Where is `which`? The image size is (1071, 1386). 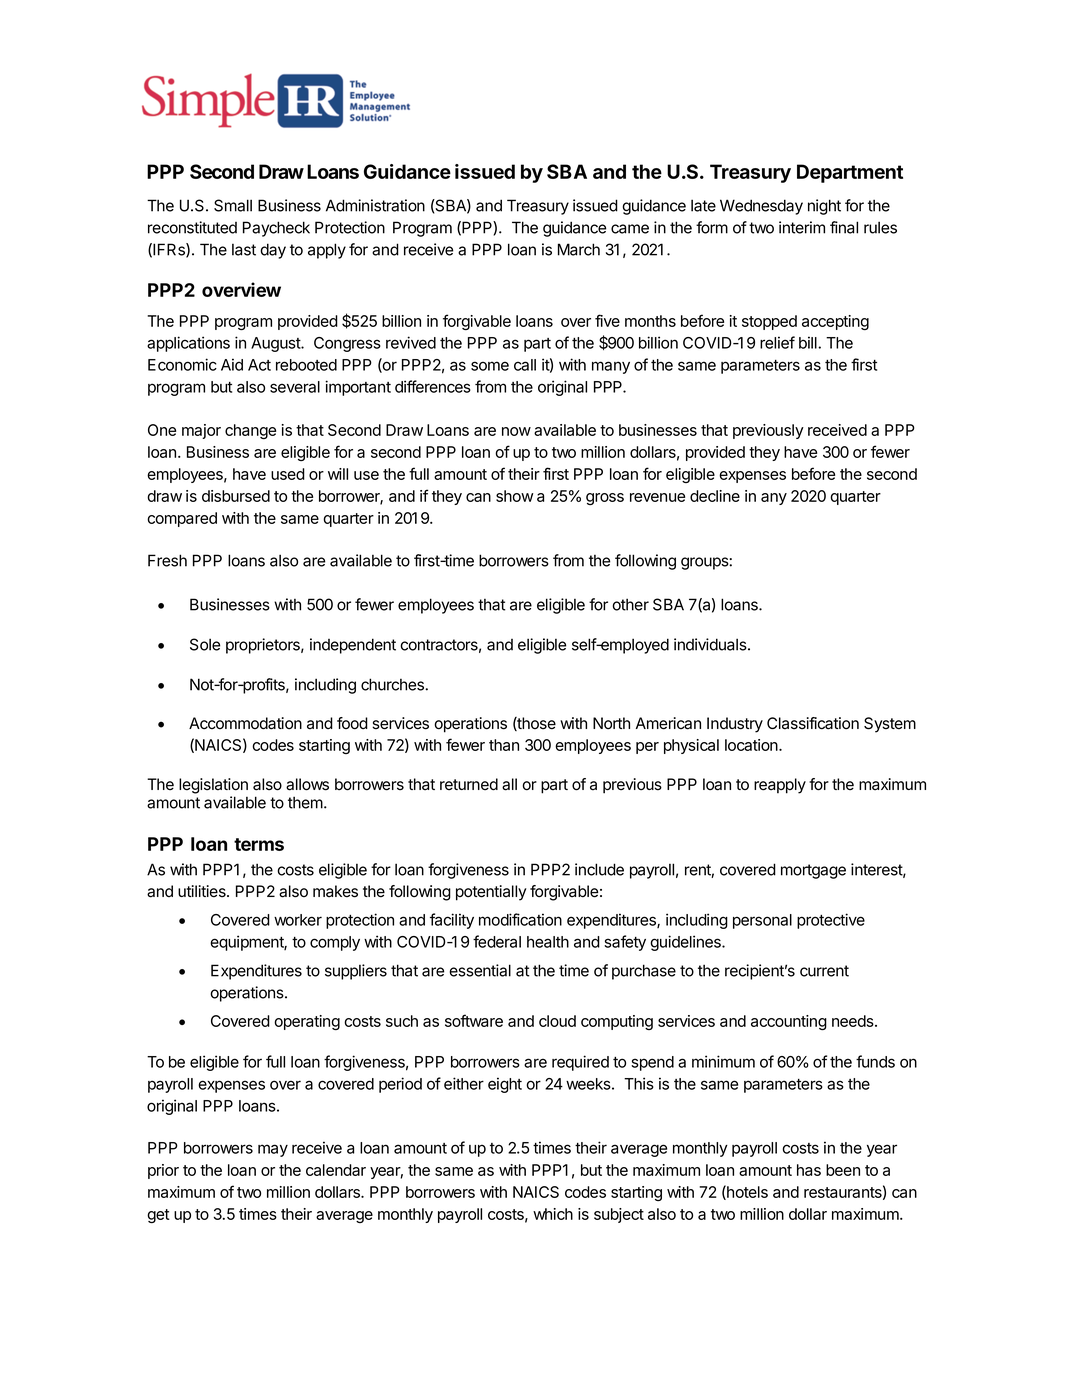
which is located at coordinates (553, 1214).
